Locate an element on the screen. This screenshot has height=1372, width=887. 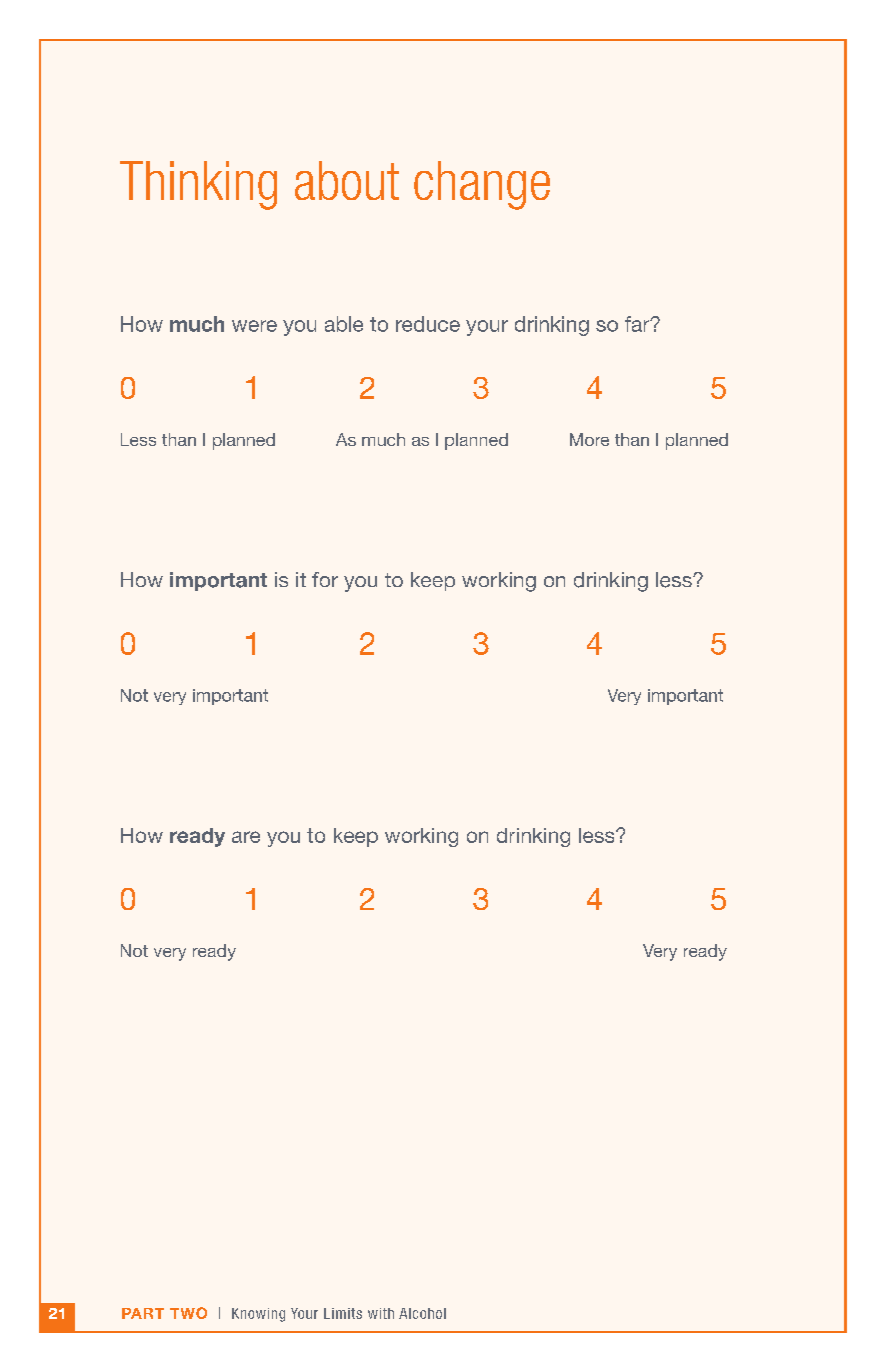
change is located at coordinates (482, 185).
